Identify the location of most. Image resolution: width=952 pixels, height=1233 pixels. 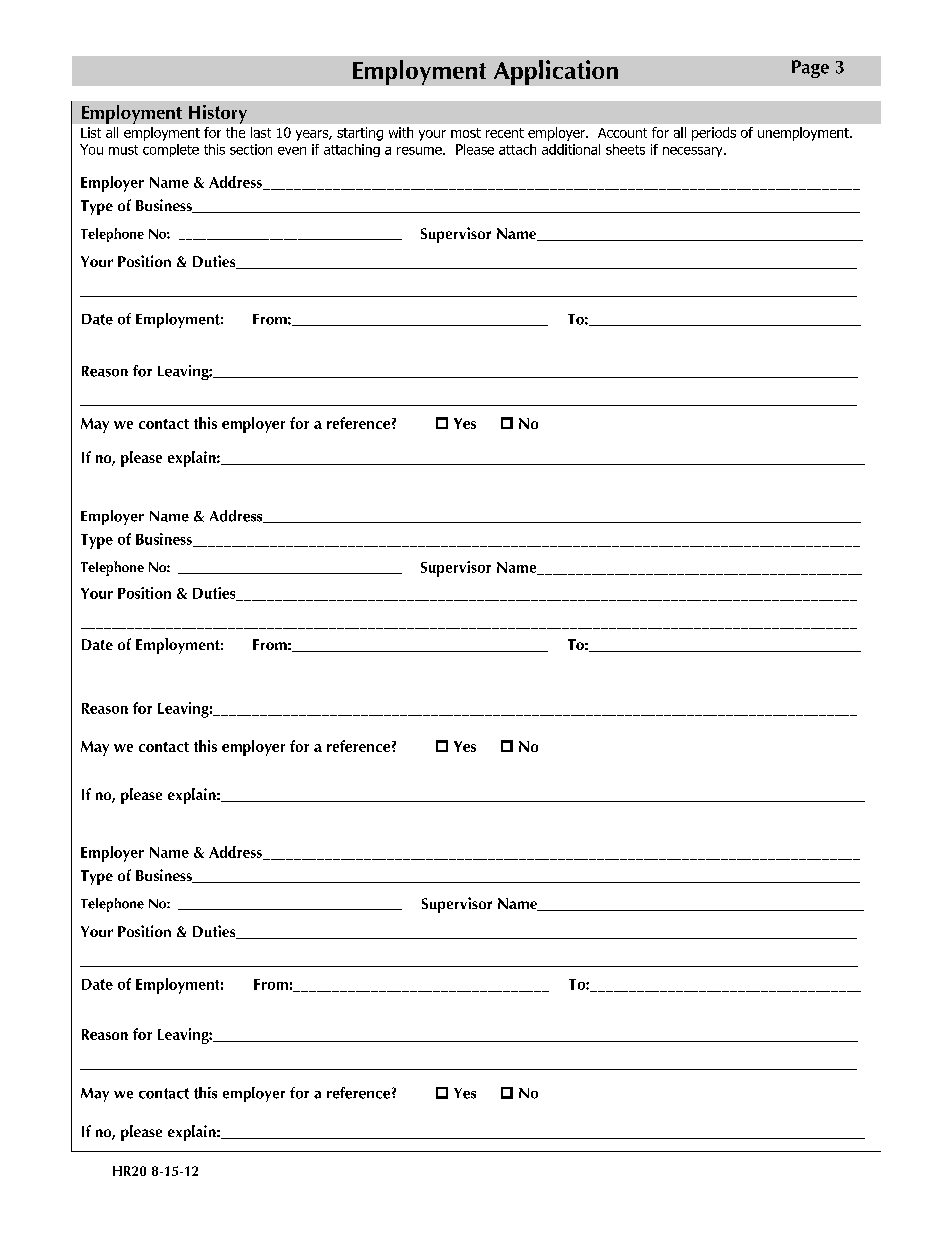
(466, 133).
